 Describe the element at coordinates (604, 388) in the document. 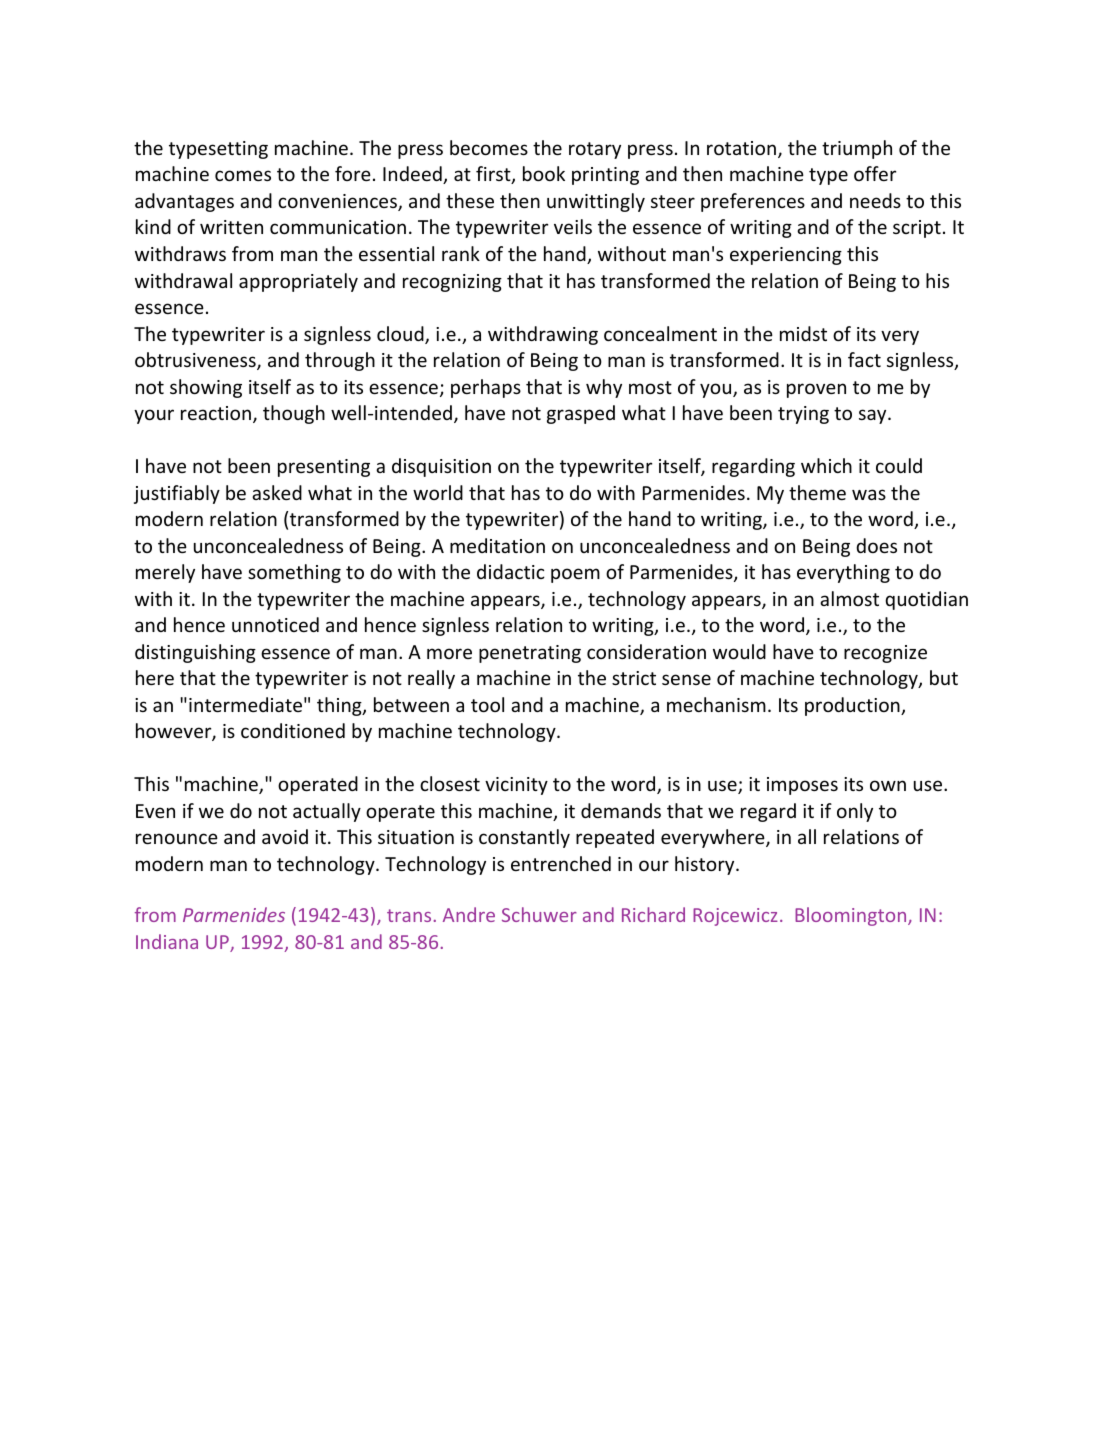

I see `why` at that location.
